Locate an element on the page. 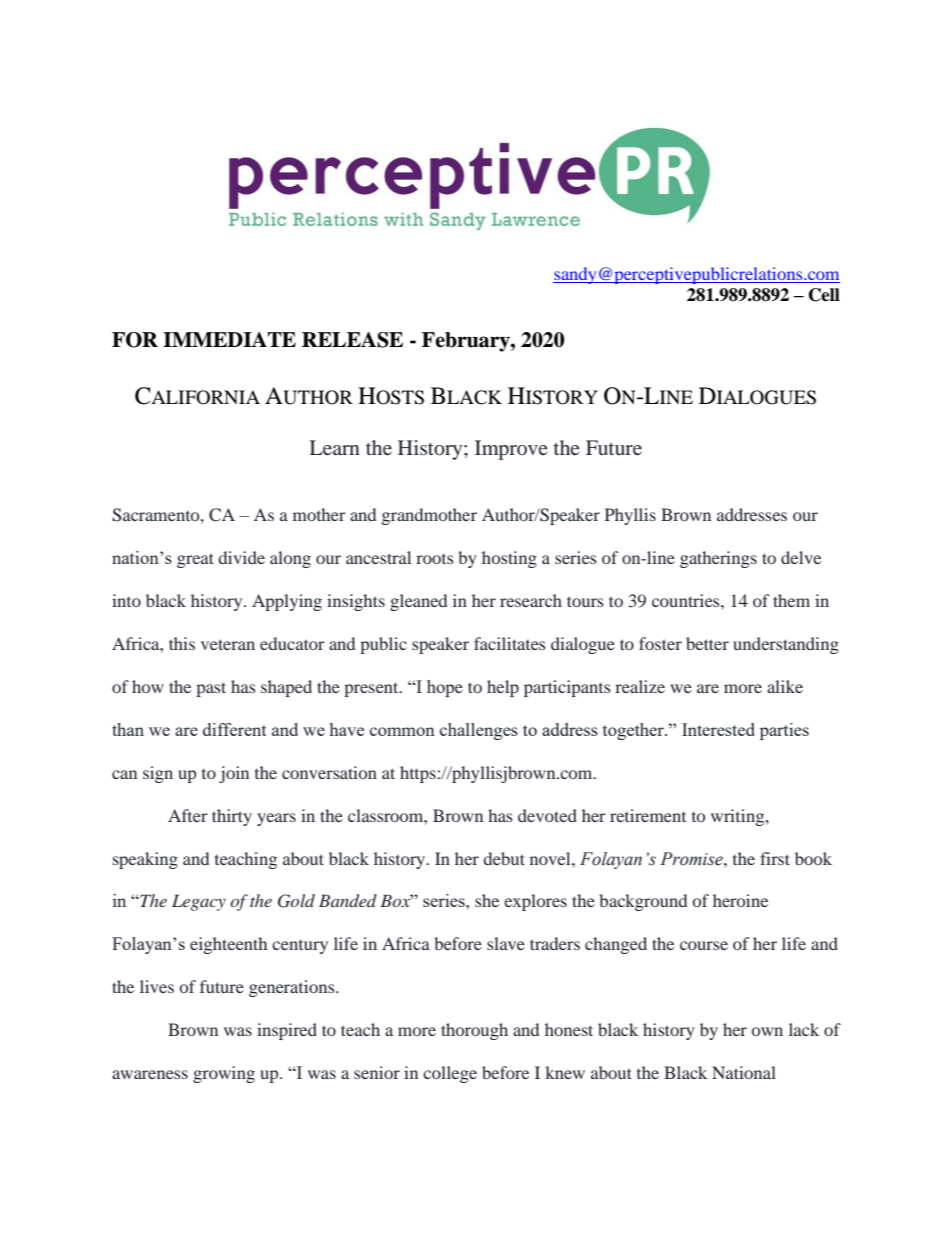 This document has width=952, height=1233. IMMEDIATE is located at coordinates (229, 339).
